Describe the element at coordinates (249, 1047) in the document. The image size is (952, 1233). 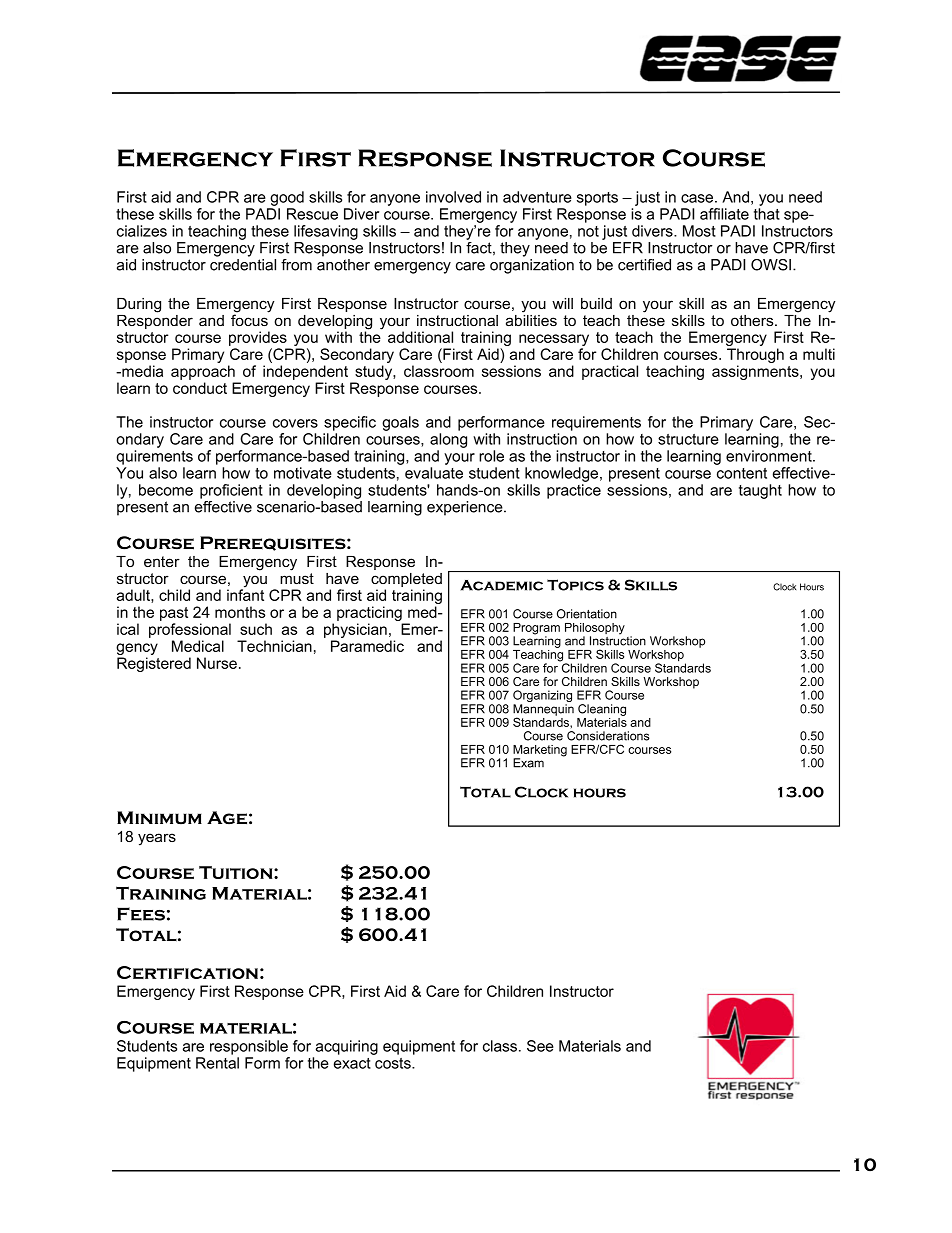
I see `responsible` at that location.
